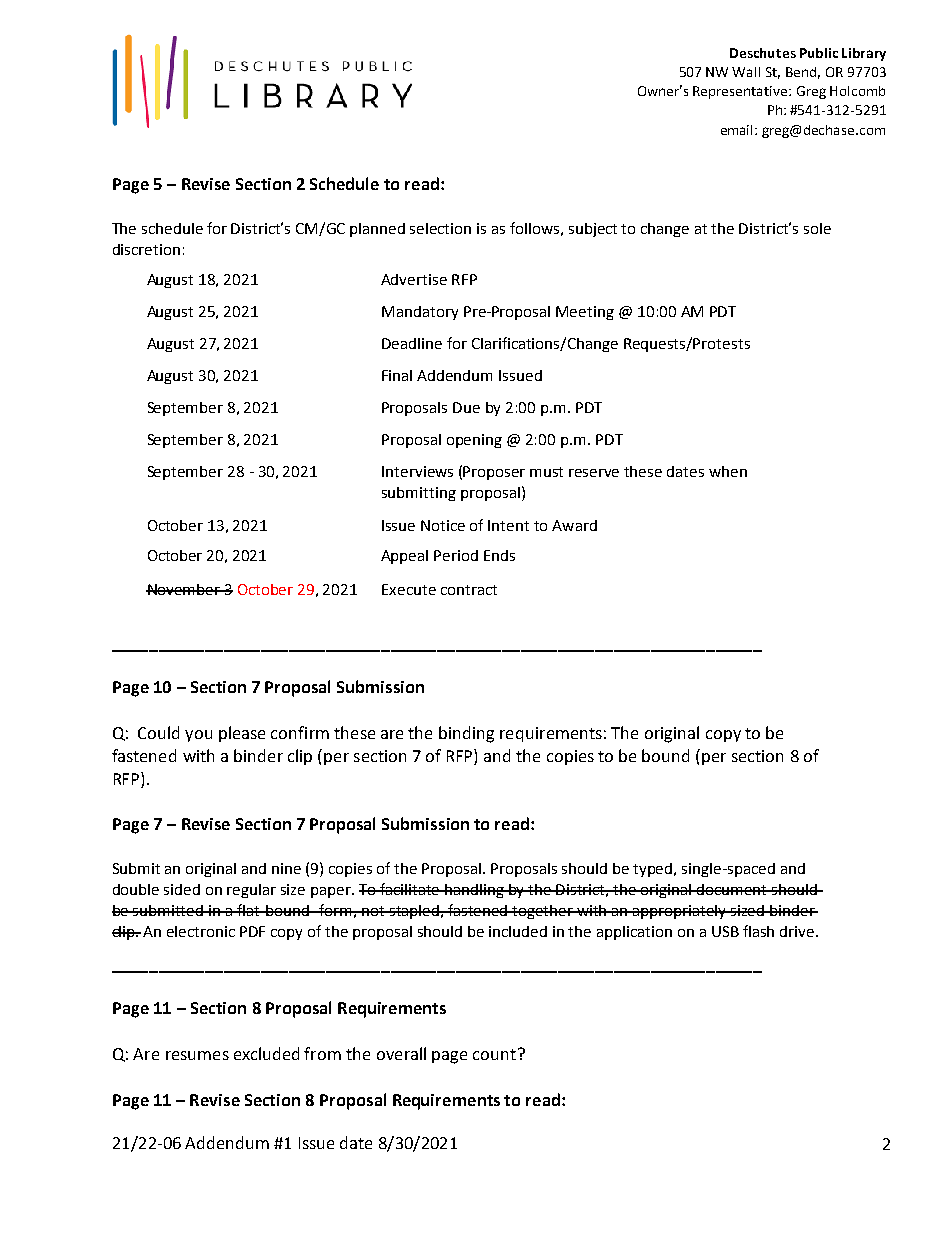 The width and height of the screenshot is (952, 1233). What do you see at coordinates (146, 249) in the screenshot?
I see `discretion` at bounding box center [146, 249].
